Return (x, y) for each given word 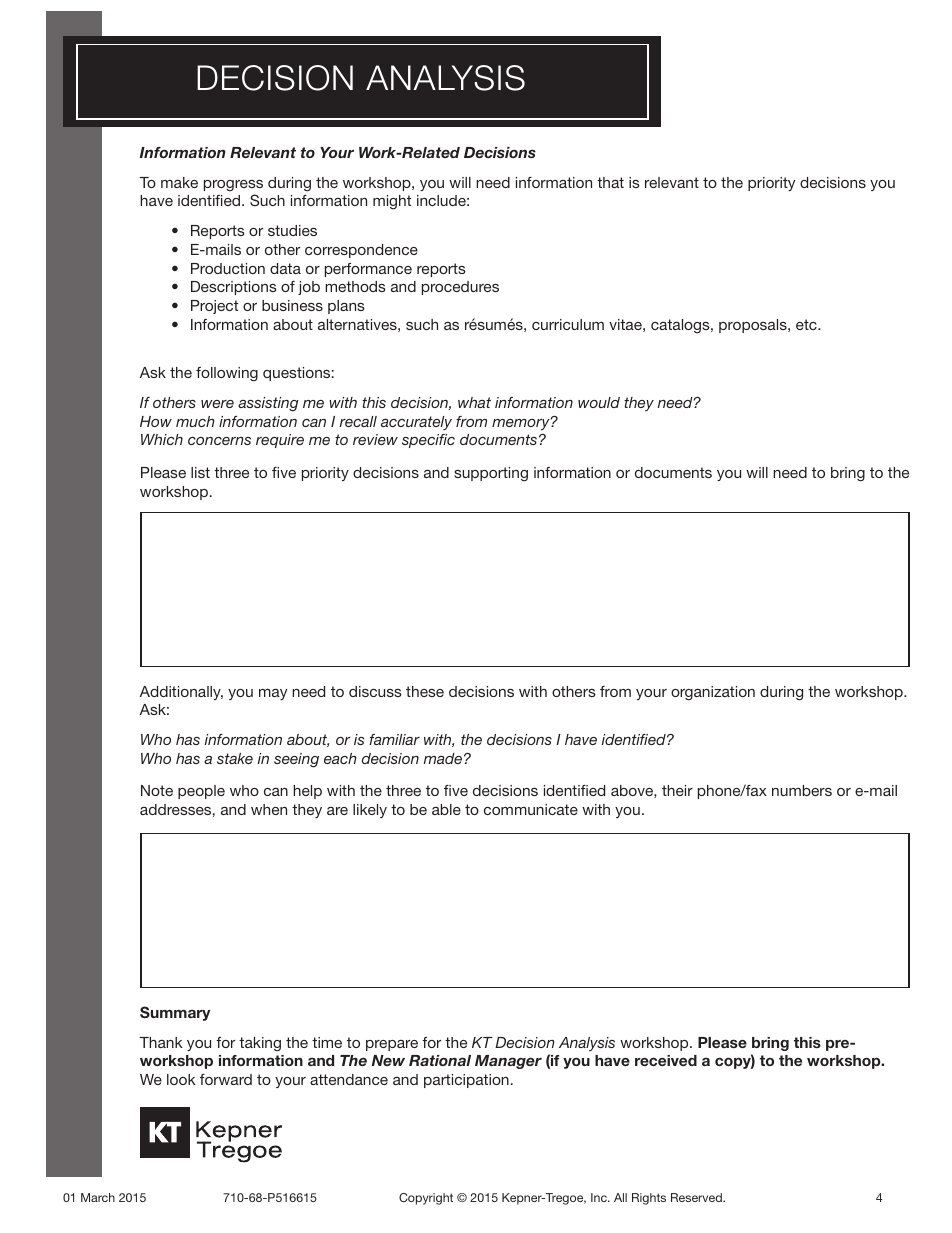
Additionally (181, 693)
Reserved (697, 1197)
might (392, 202)
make (179, 182)
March (98, 1197)
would (599, 402)
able (446, 809)
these (425, 691)
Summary (175, 1013)
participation (466, 1081)
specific (428, 441)
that (610, 182)
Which (162, 439)
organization (713, 693)
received (666, 1060)
